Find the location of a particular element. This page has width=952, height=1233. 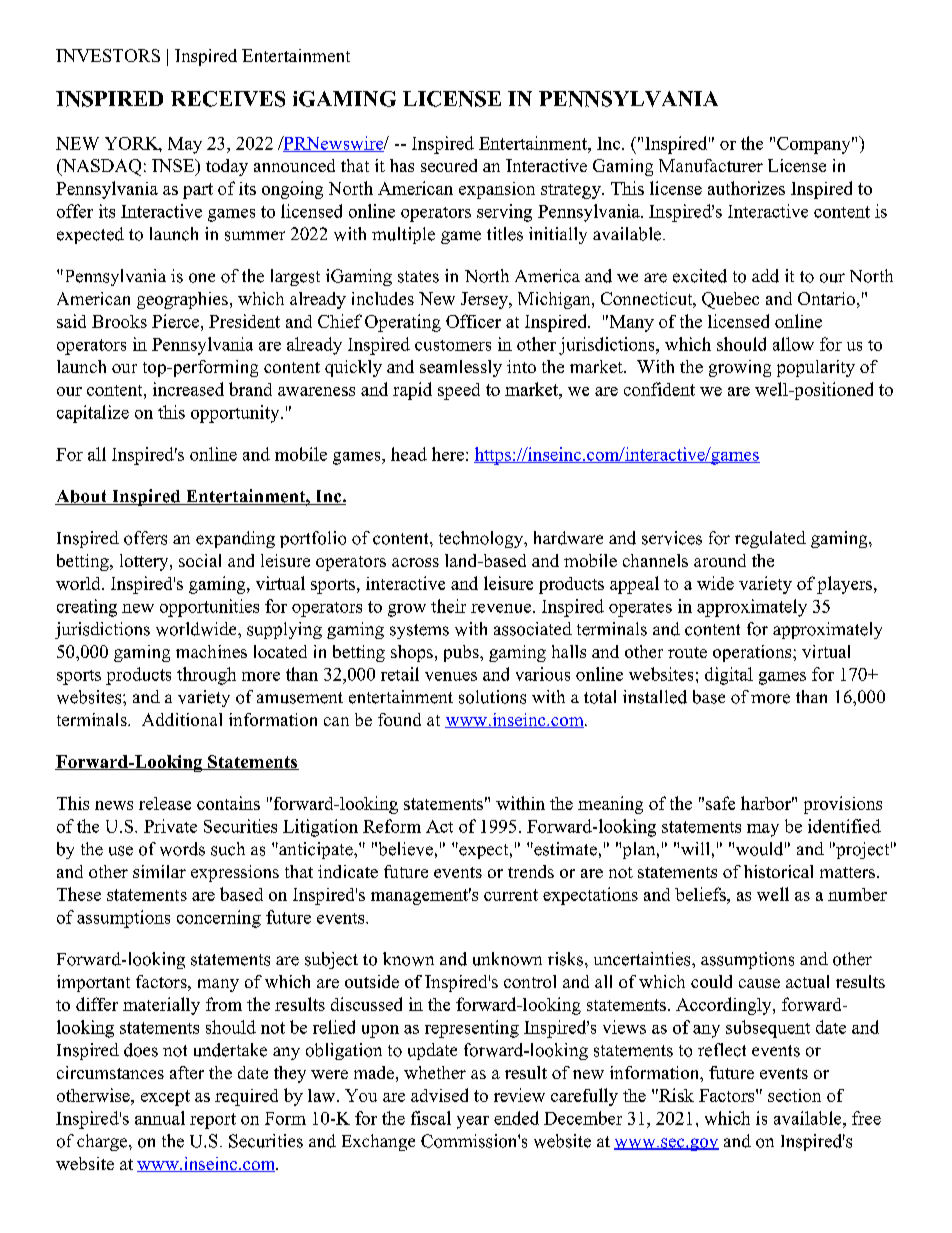

annual is located at coordinates (160, 1118).
